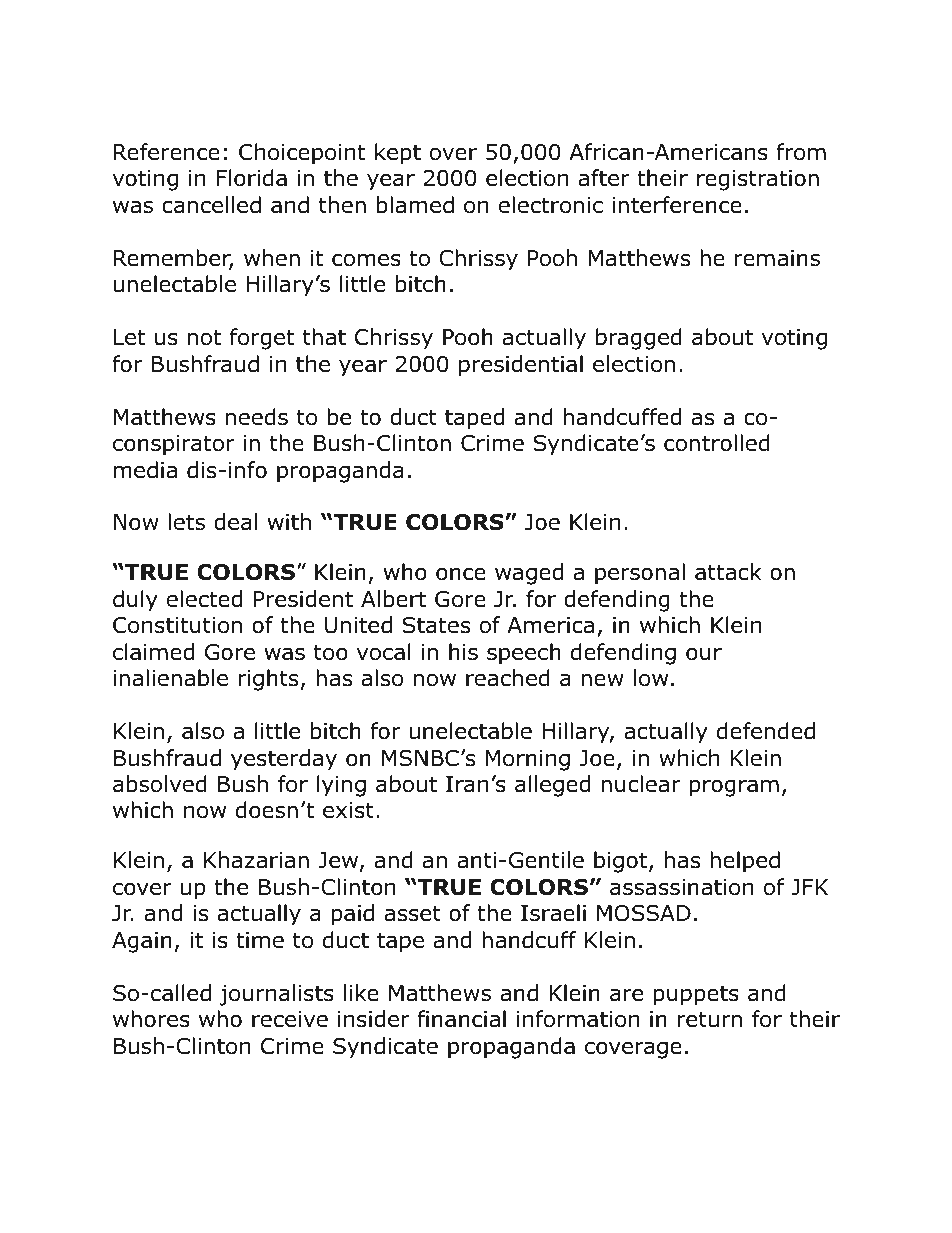 This image has width=952, height=1233. Describe the element at coordinates (461, 1019) in the image. I see `financial` at that location.
